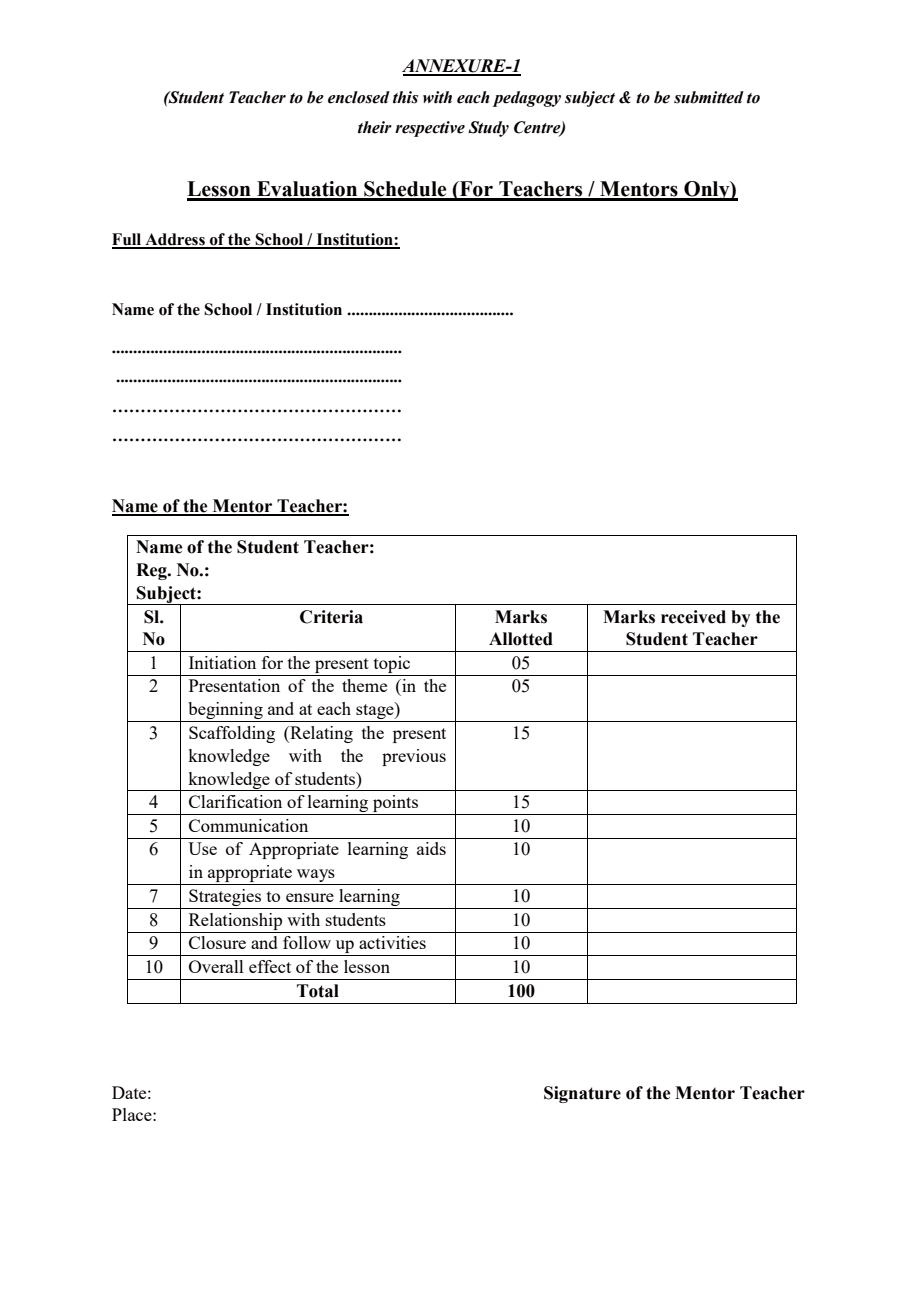 The height and width of the image is (1308, 924). What do you see at coordinates (318, 991) in the image?
I see `Total` at bounding box center [318, 991].
